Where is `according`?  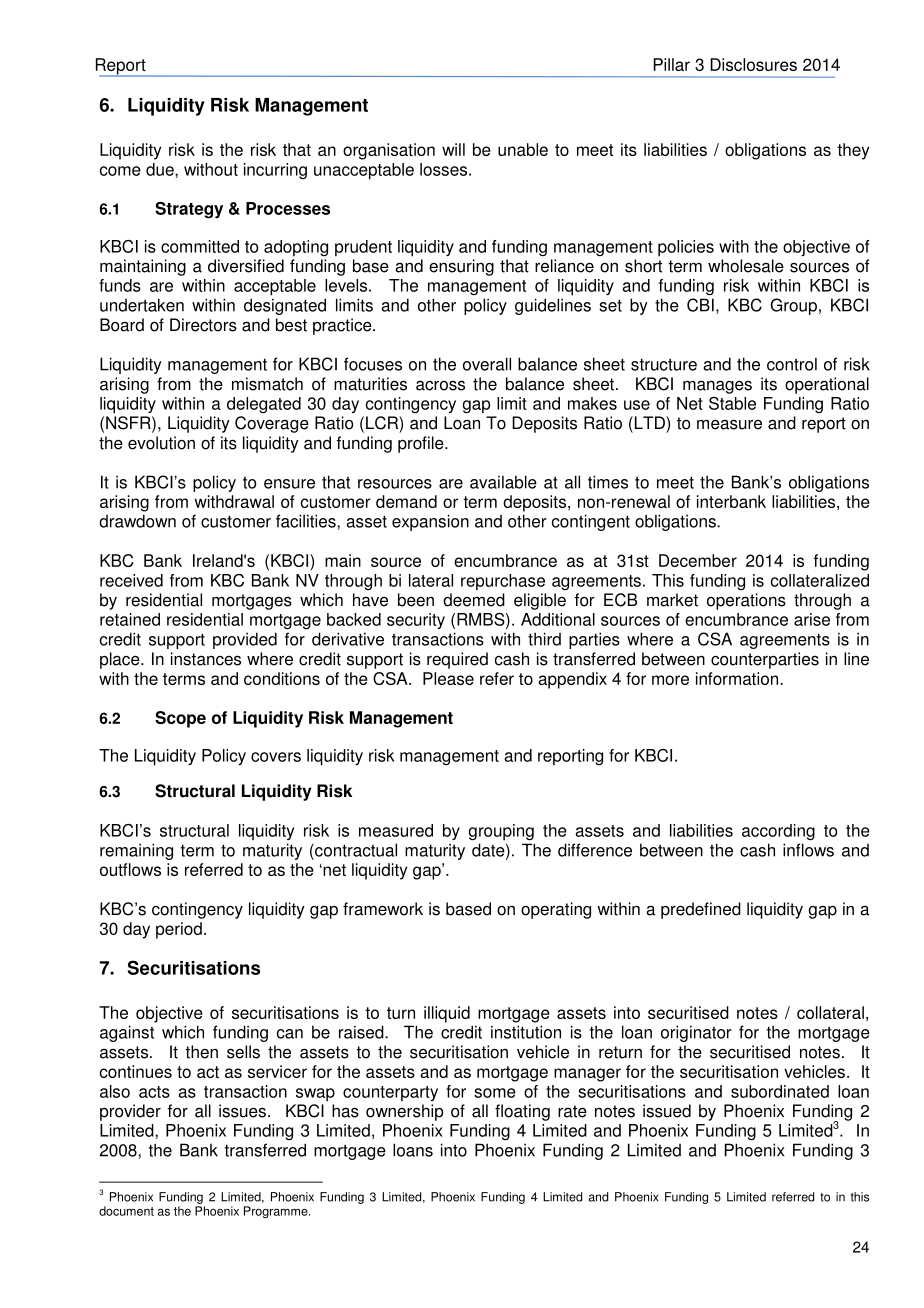
according is located at coordinates (778, 832).
